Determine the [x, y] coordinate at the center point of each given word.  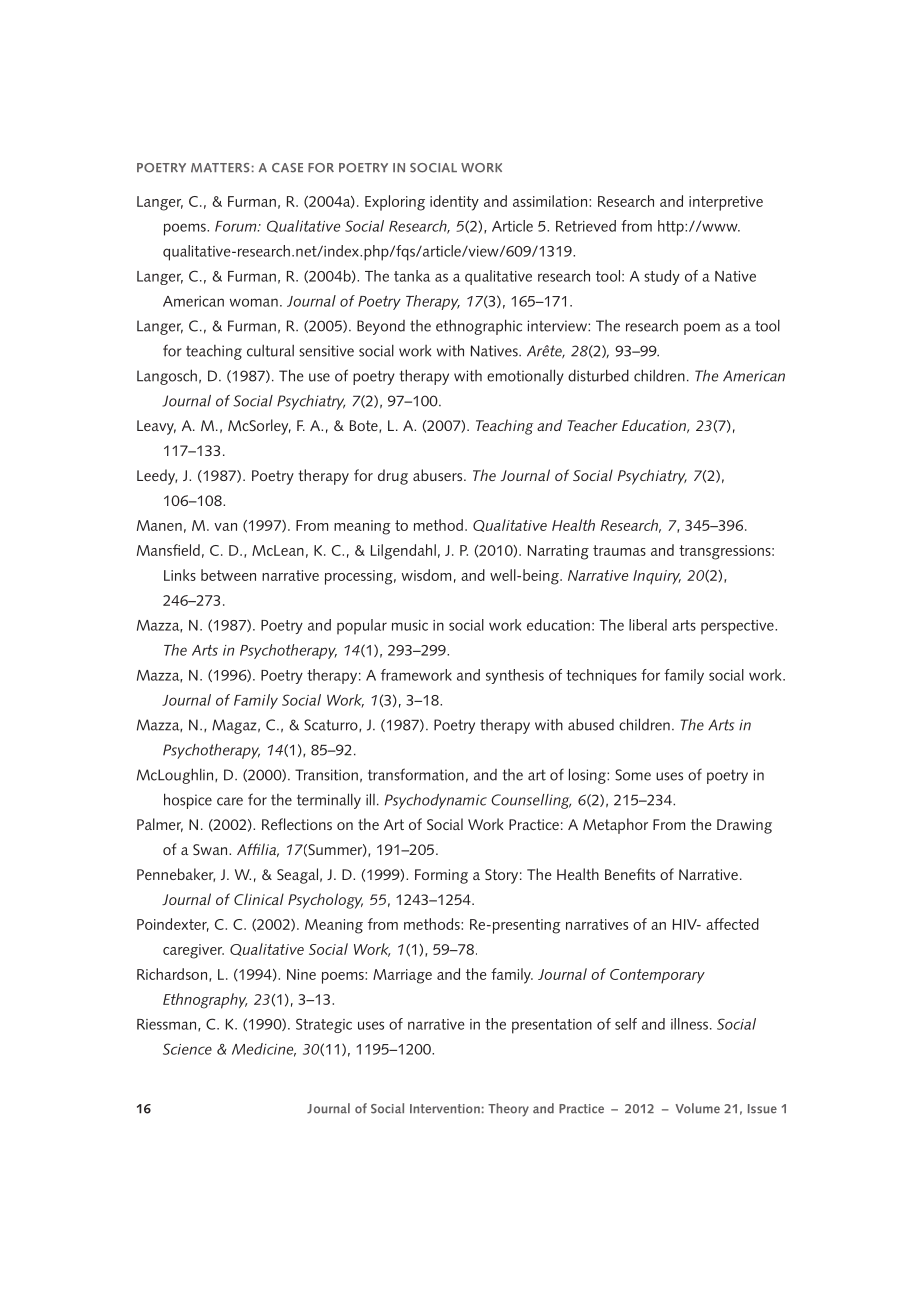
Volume [698, 1108]
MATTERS [220, 168]
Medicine [264, 1050]
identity [454, 203]
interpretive [726, 203]
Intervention [445, 1109]
